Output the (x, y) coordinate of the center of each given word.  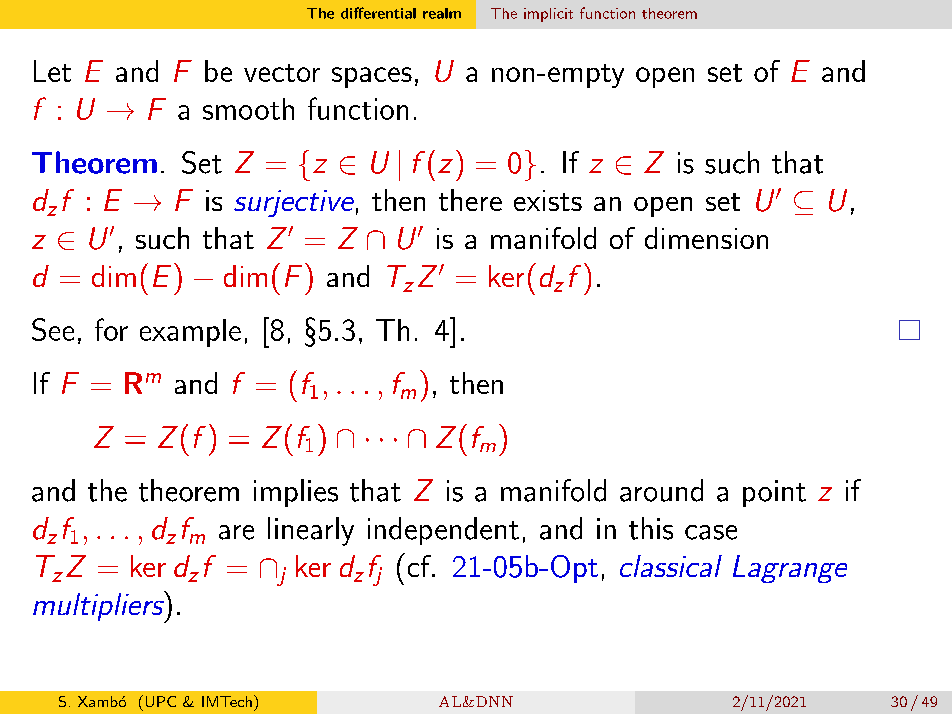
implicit (548, 15)
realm (442, 13)
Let (52, 71)
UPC (161, 701)
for (111, 329)
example (190, 333)
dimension (706, 238)
